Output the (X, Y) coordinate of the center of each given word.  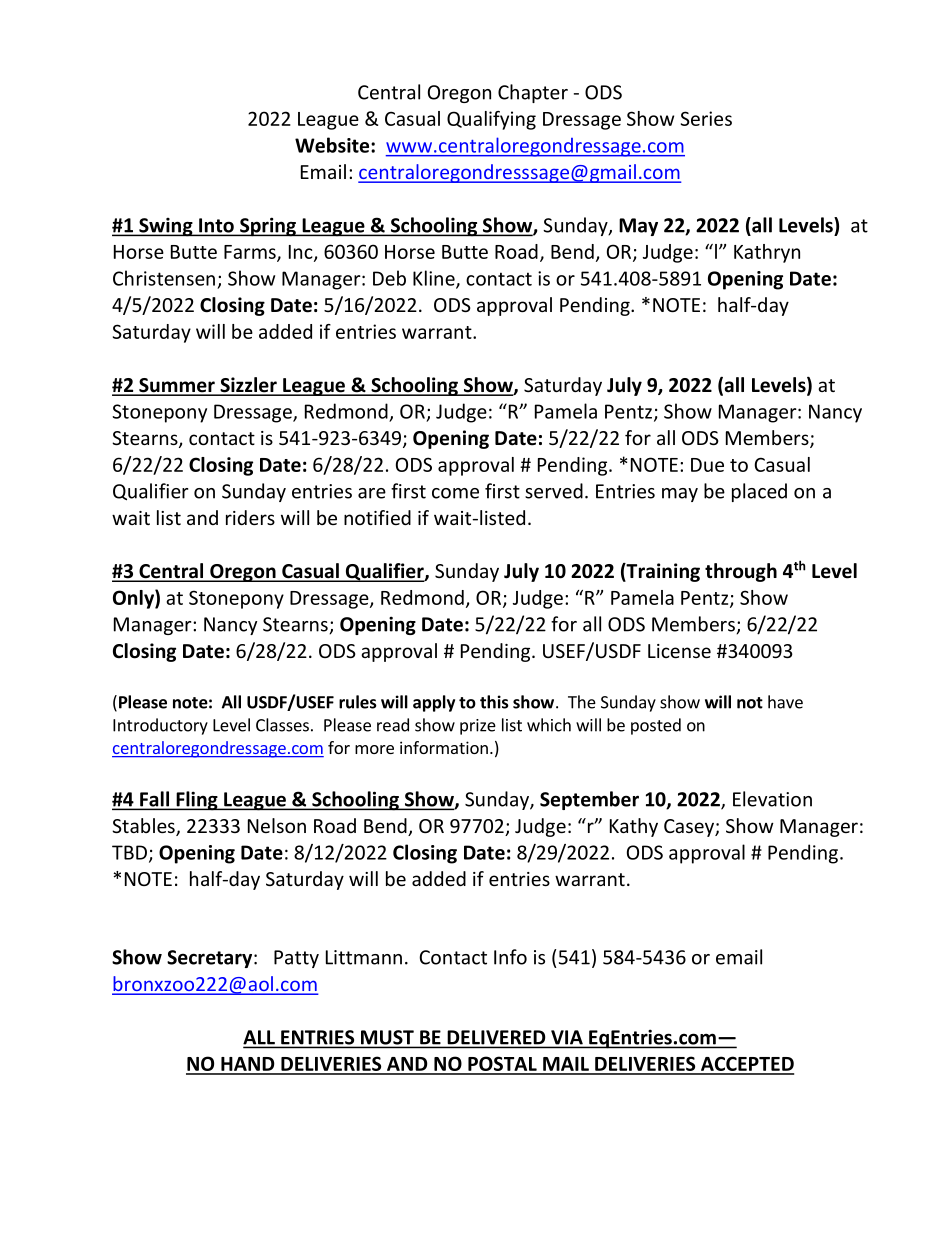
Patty (296, 959)
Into (216, 226)
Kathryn (767, 253)
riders (250, 517)
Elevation (772, 799)
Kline (435, 279)
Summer (177, 386)
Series (706, 118)
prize (478, 727)
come (455, 493)
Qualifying (491, 120)
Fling (197, 801)
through (741, 572)
